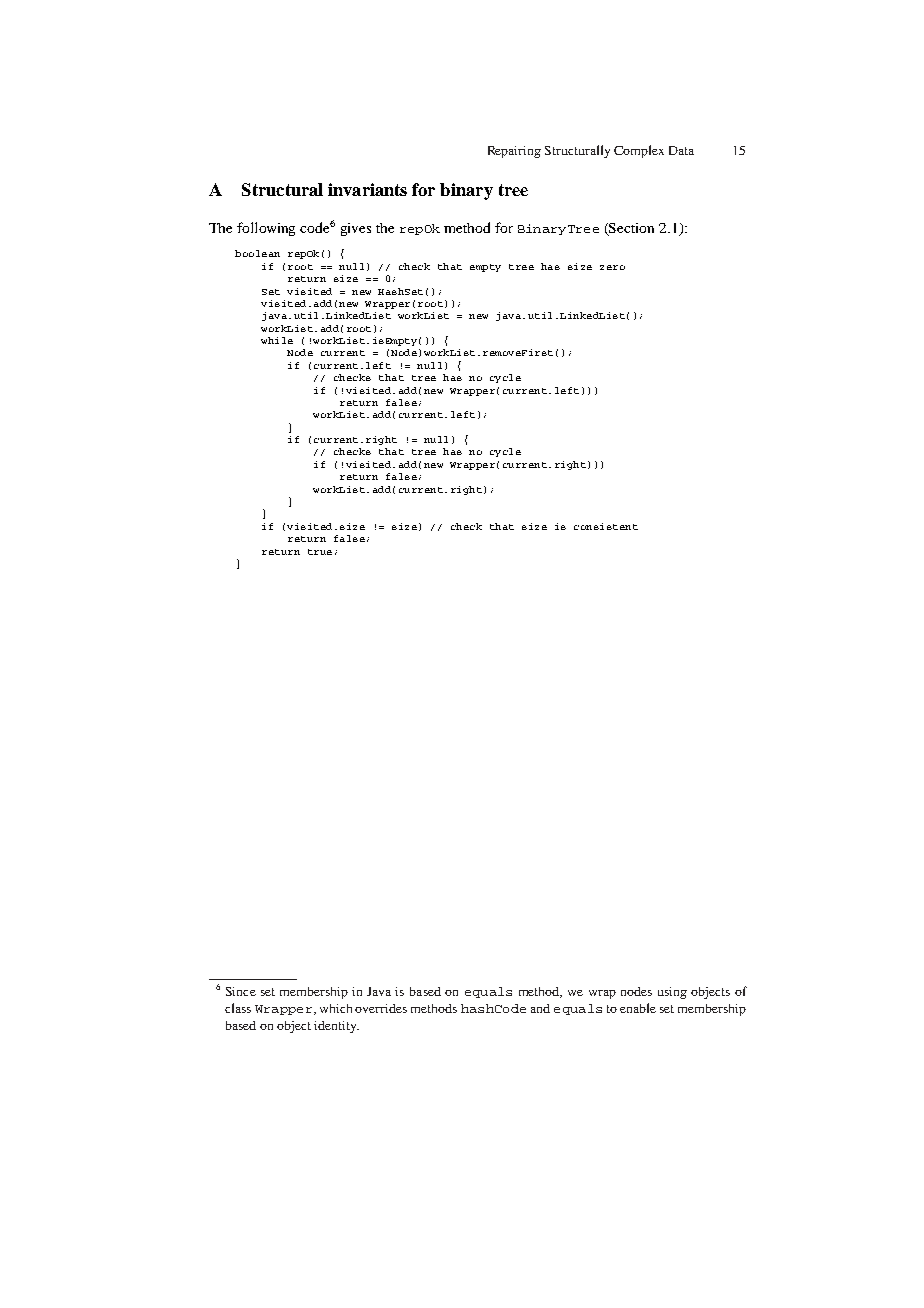  I want to click on identity, so click(336, 1027).
